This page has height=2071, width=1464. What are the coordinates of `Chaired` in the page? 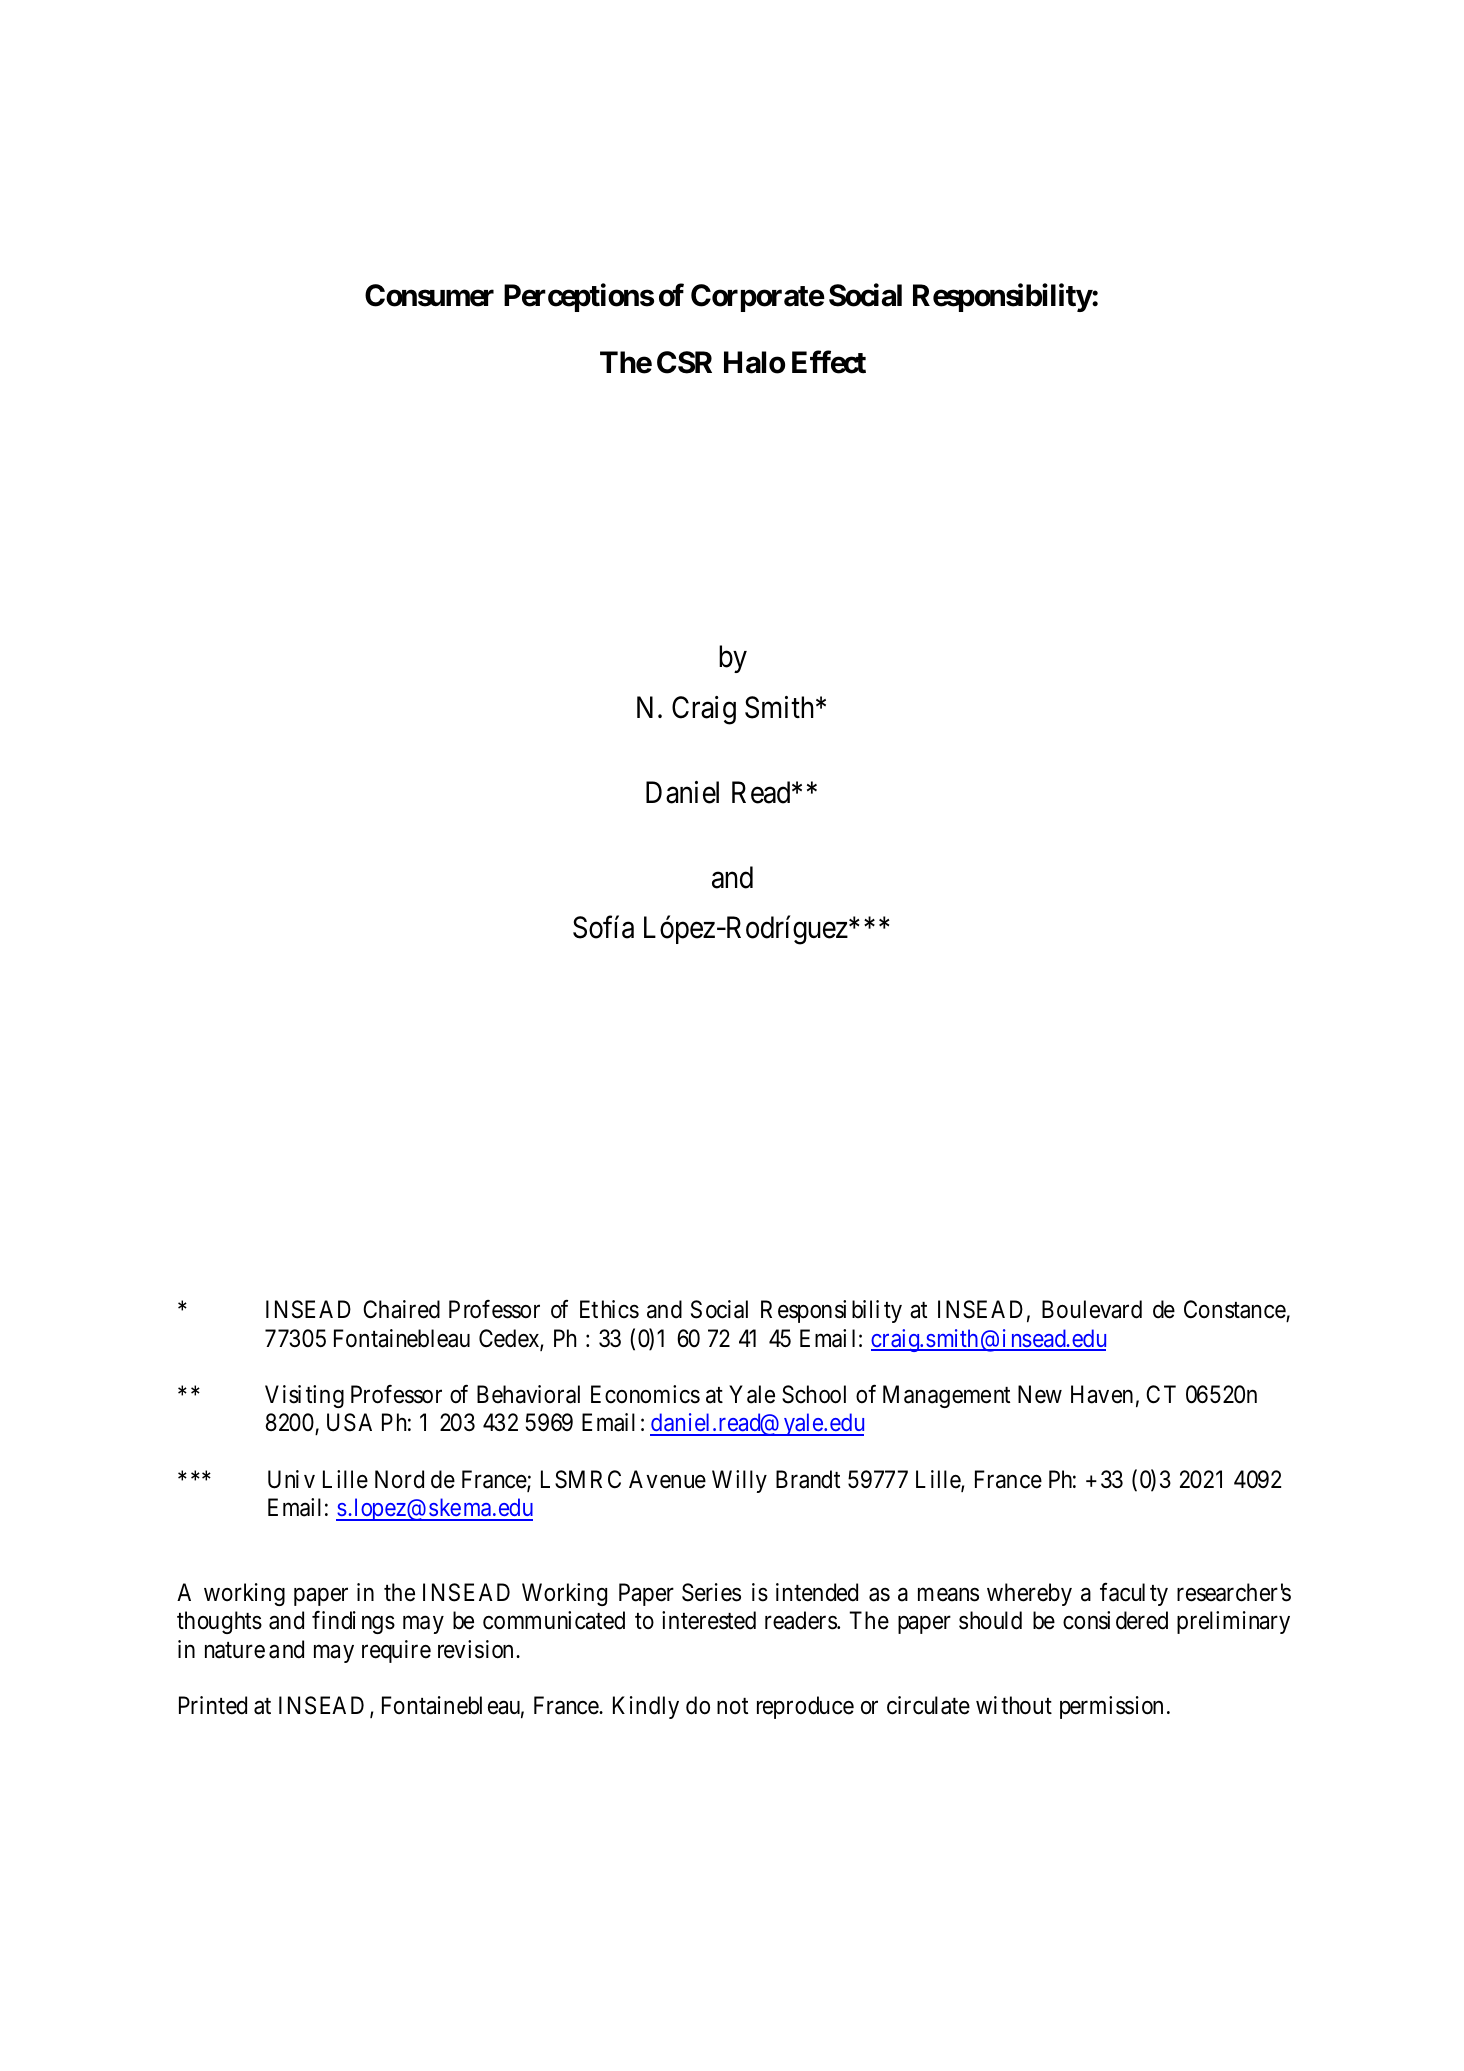 It's located at (401, 1309).
